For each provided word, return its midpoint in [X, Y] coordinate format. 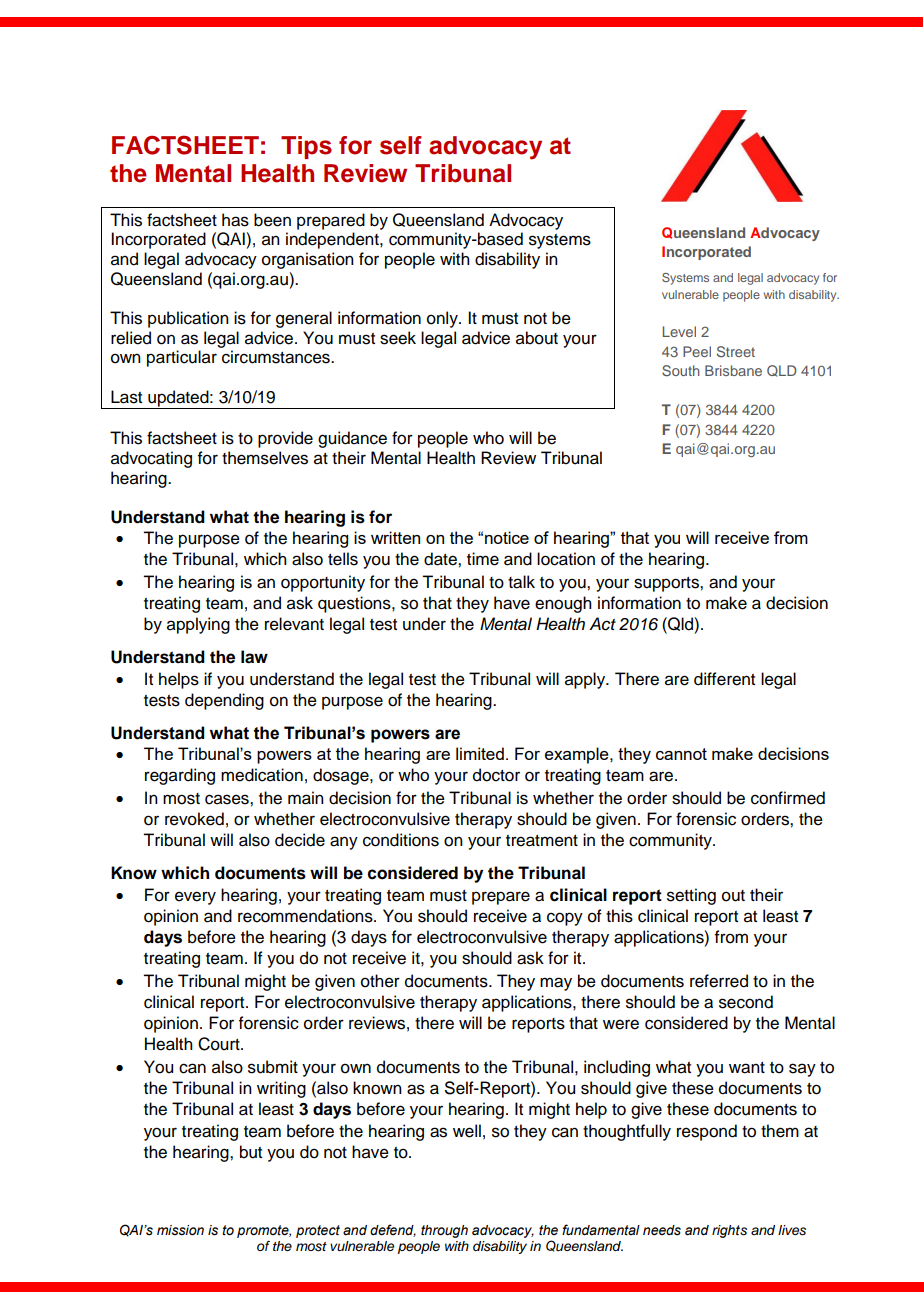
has [235, 220]
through [444, 1231]
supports [667, 584]
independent [333, 240]
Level [679, 331]
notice [507, 537]
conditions [401, 840]
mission [180, 1230]
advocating [151, 459]
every [195, 898]
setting [691, 896]
